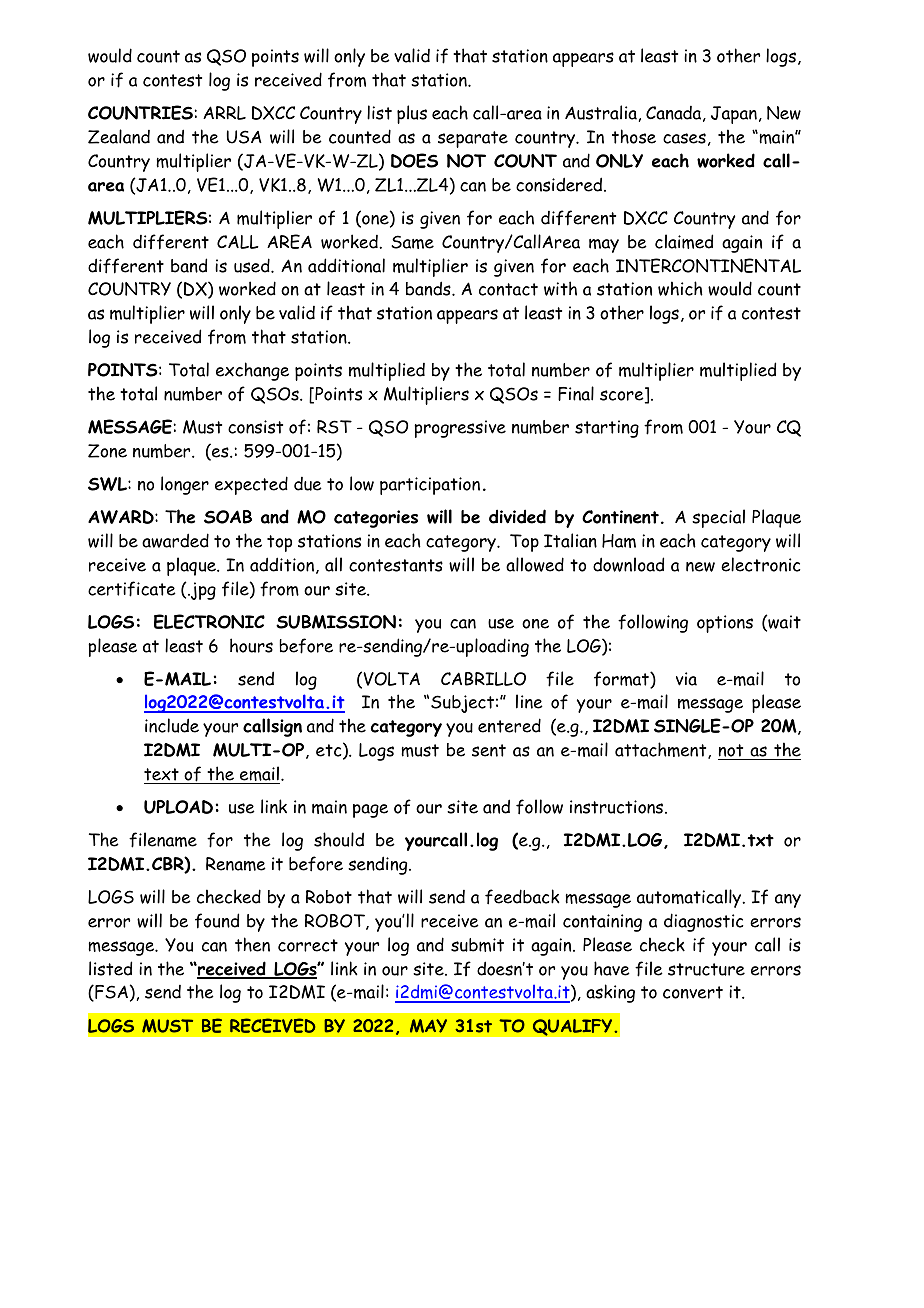 The image size is (924, 1308). What do you see at coordinates (473, 139) in the screenshot?
I see `separate` at bounding box center [473, 139].
